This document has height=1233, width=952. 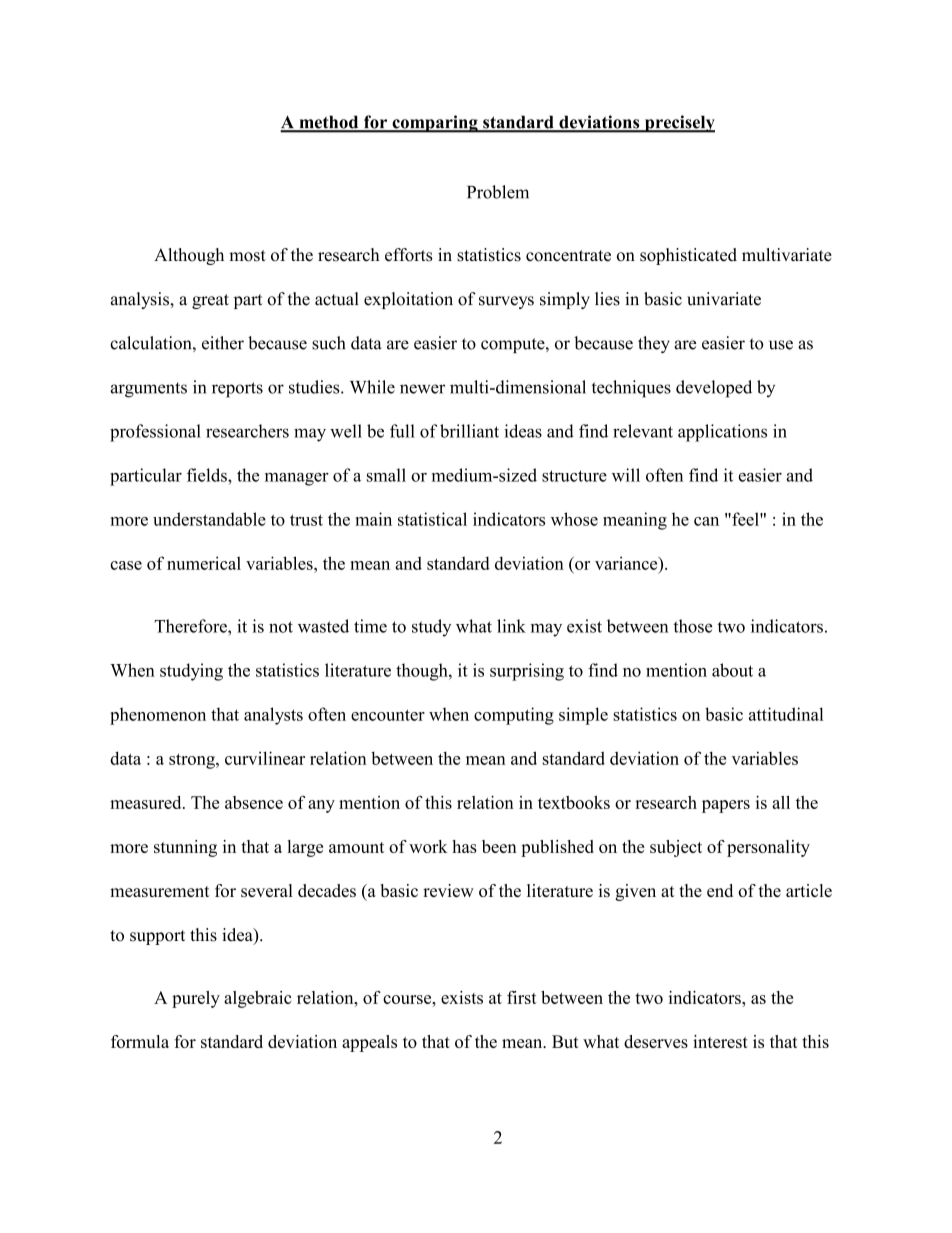 I want to click on strong, so click(x=193, y=761).
